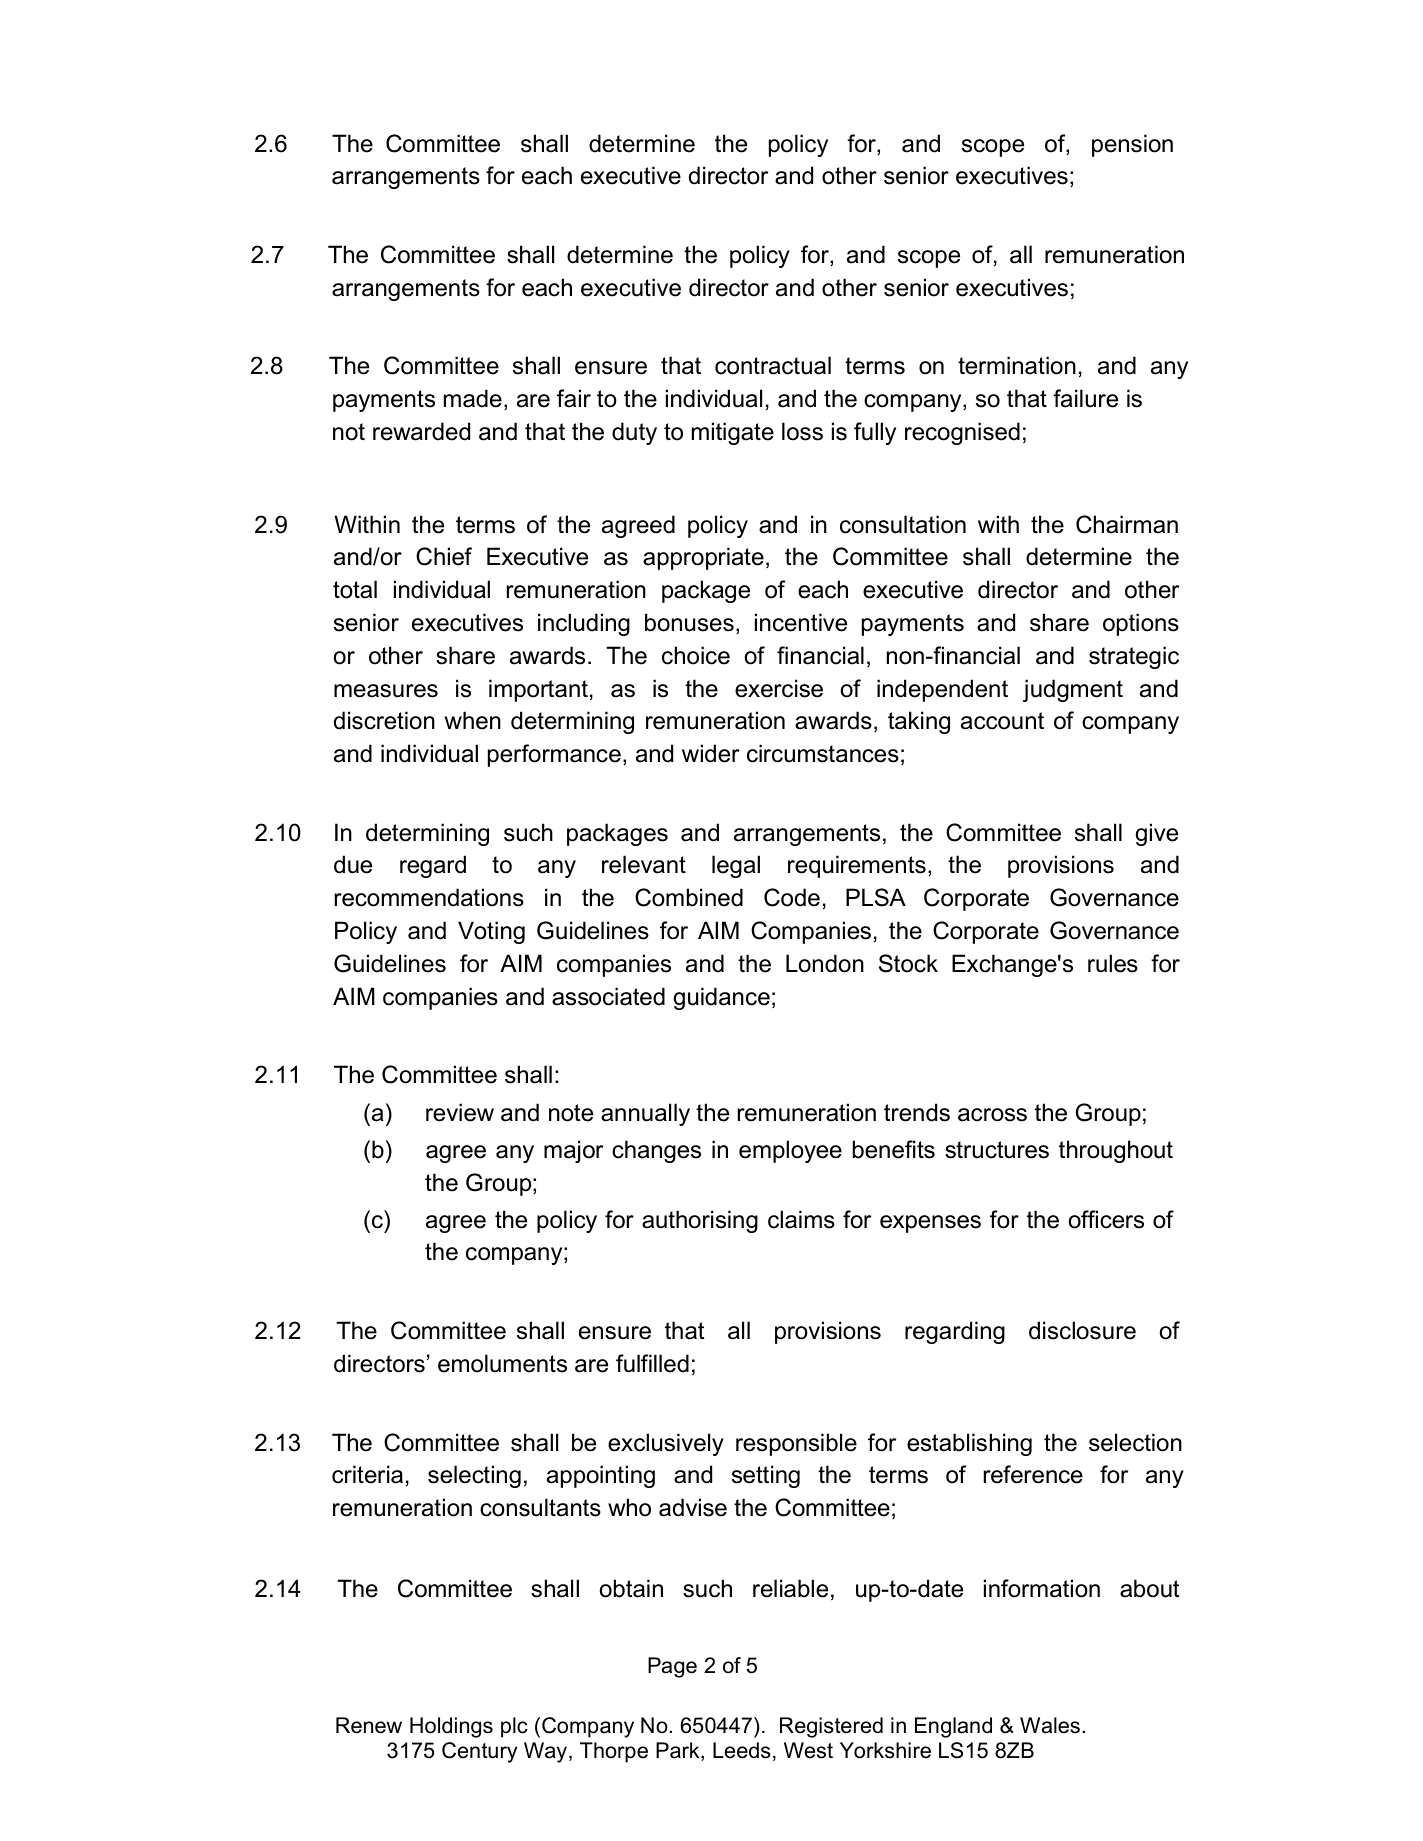 This page has height=1841, width=1423. I want to click on pension, so click(1132, 145).
